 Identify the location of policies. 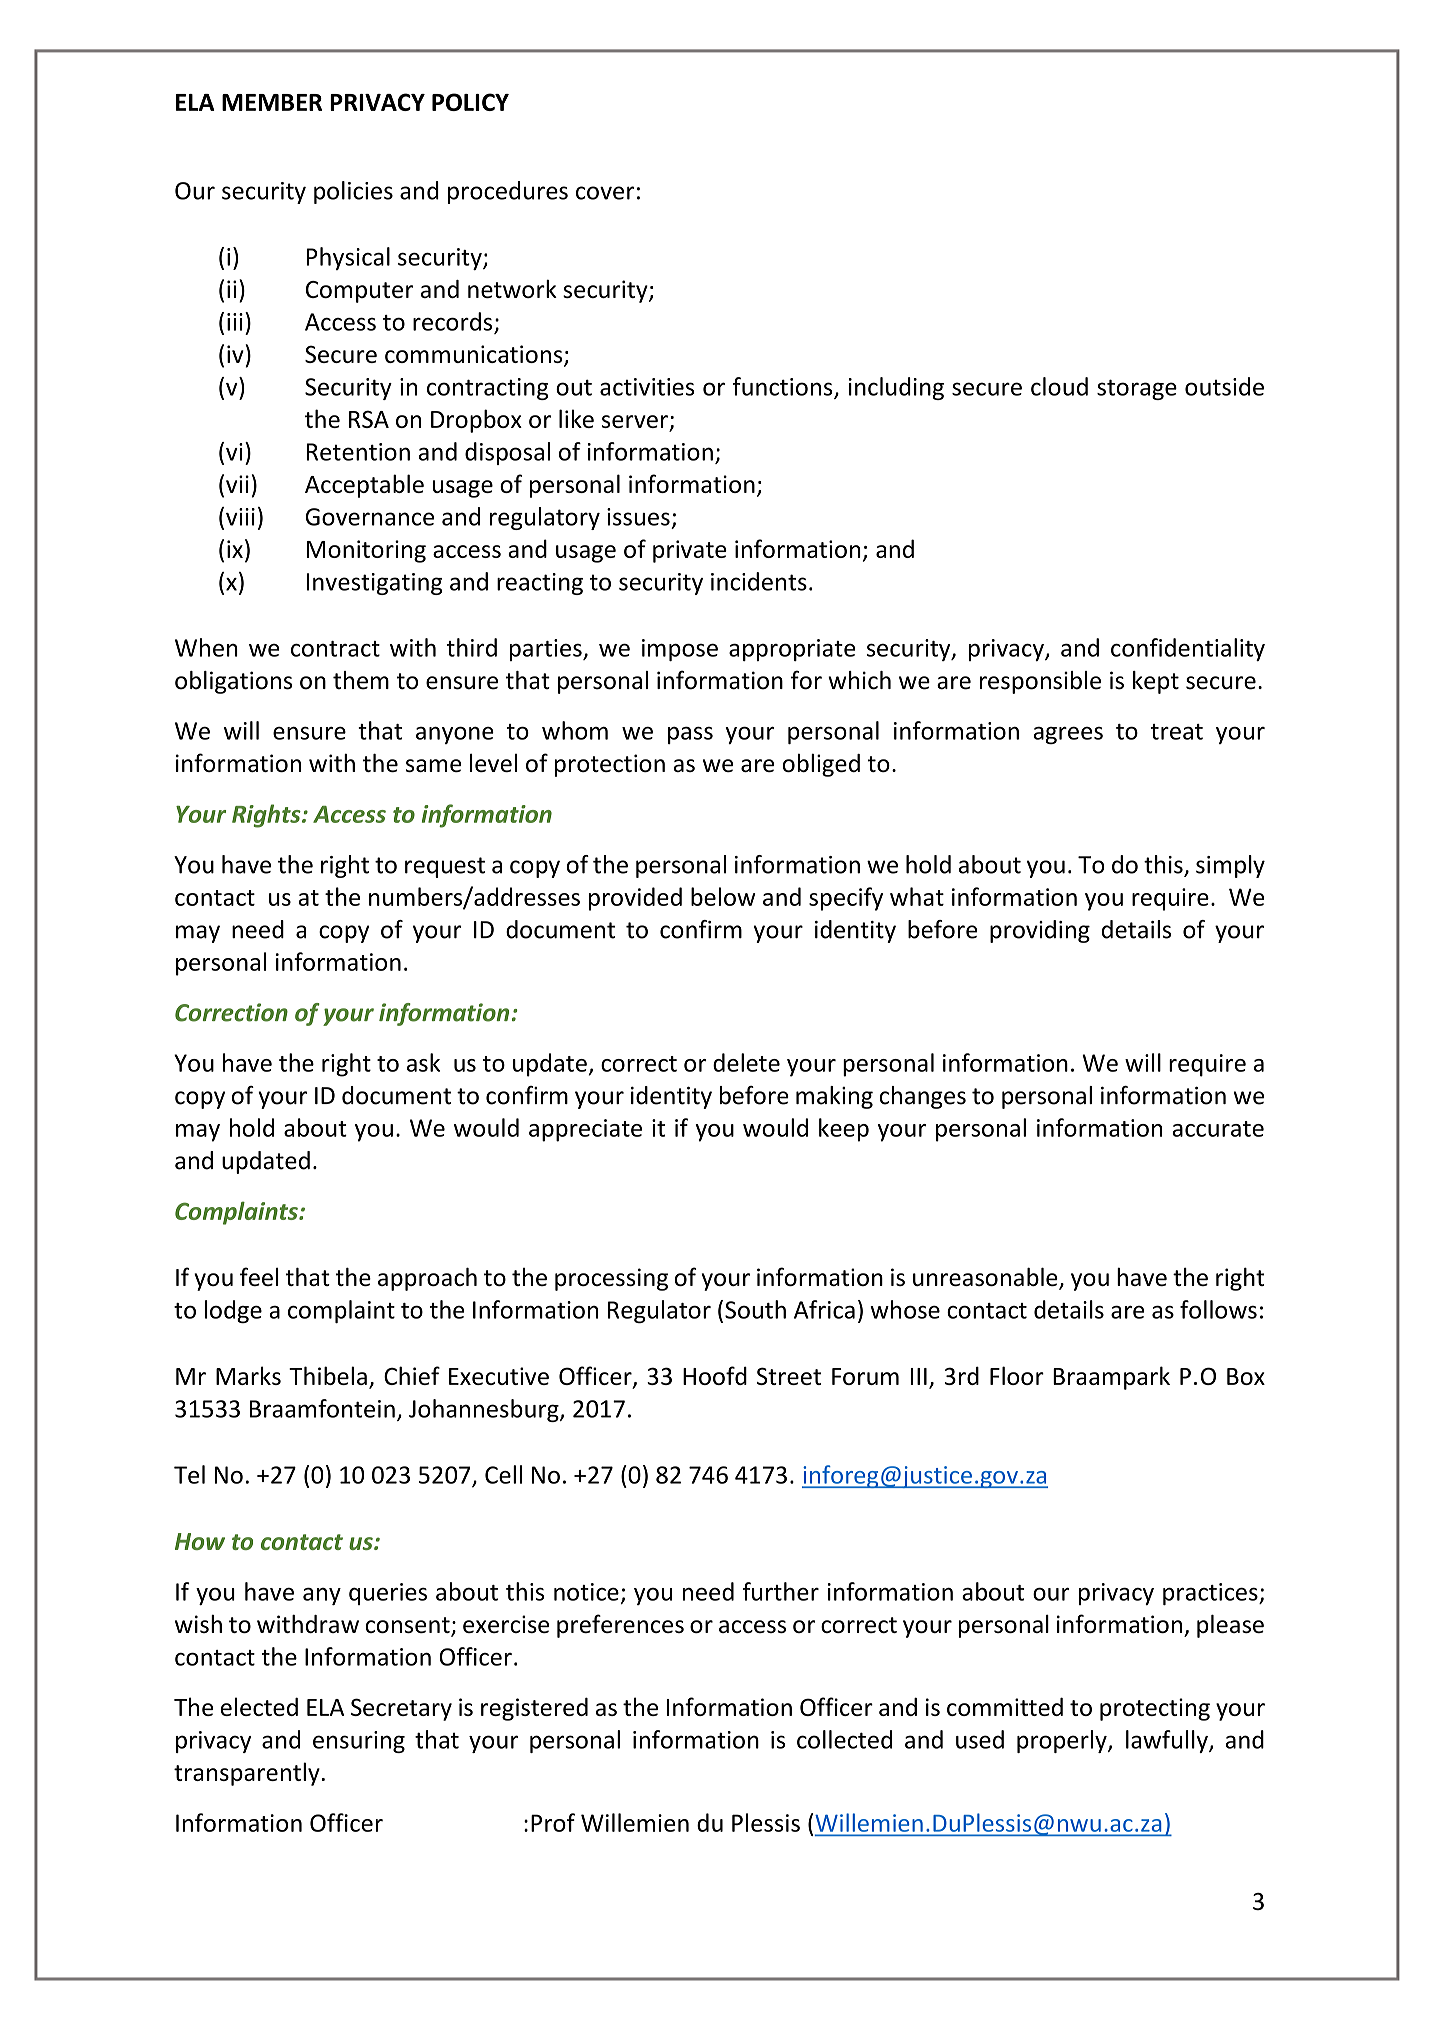
(353, 192).
